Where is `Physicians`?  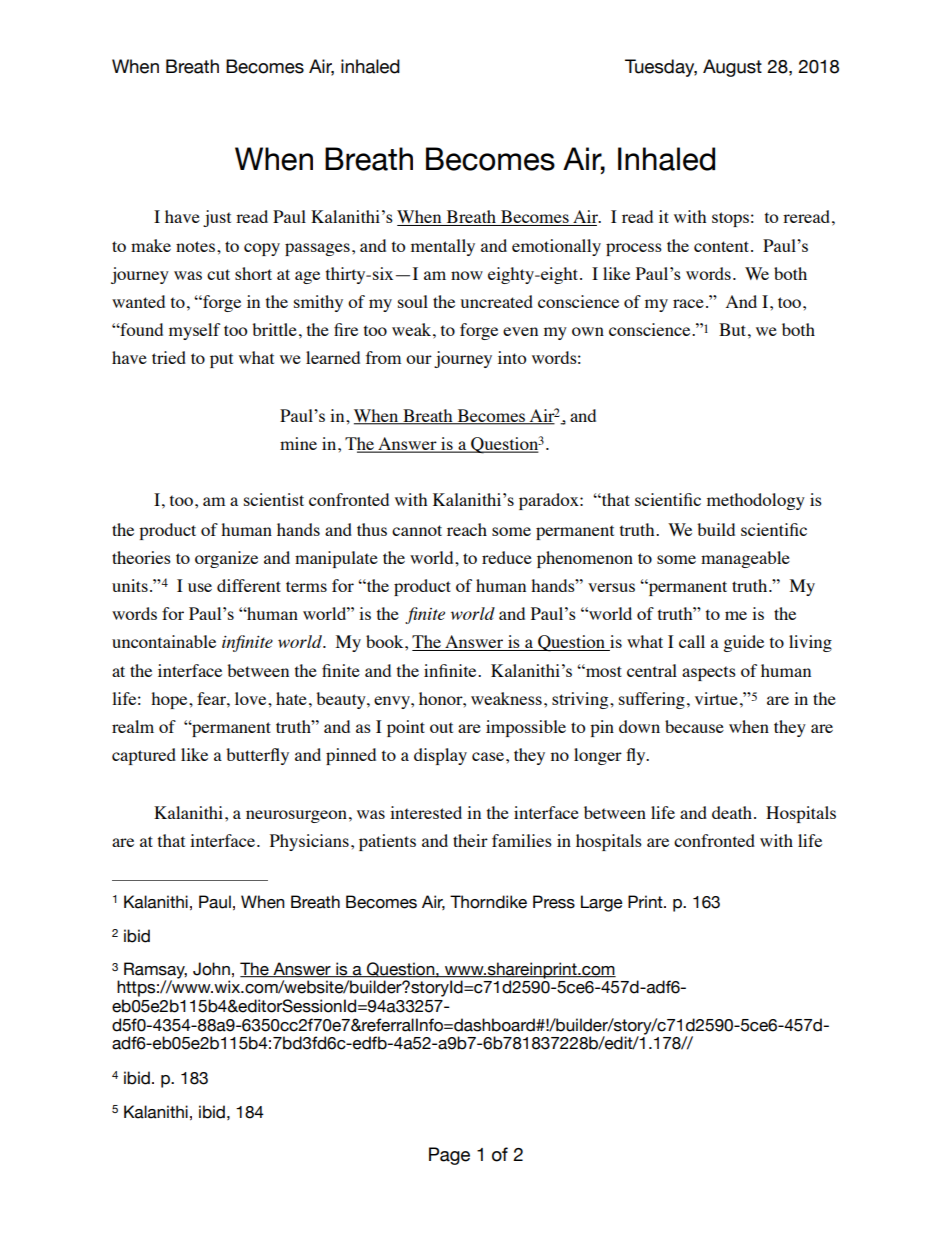 Physicians is located at coordinates (309, 842).
